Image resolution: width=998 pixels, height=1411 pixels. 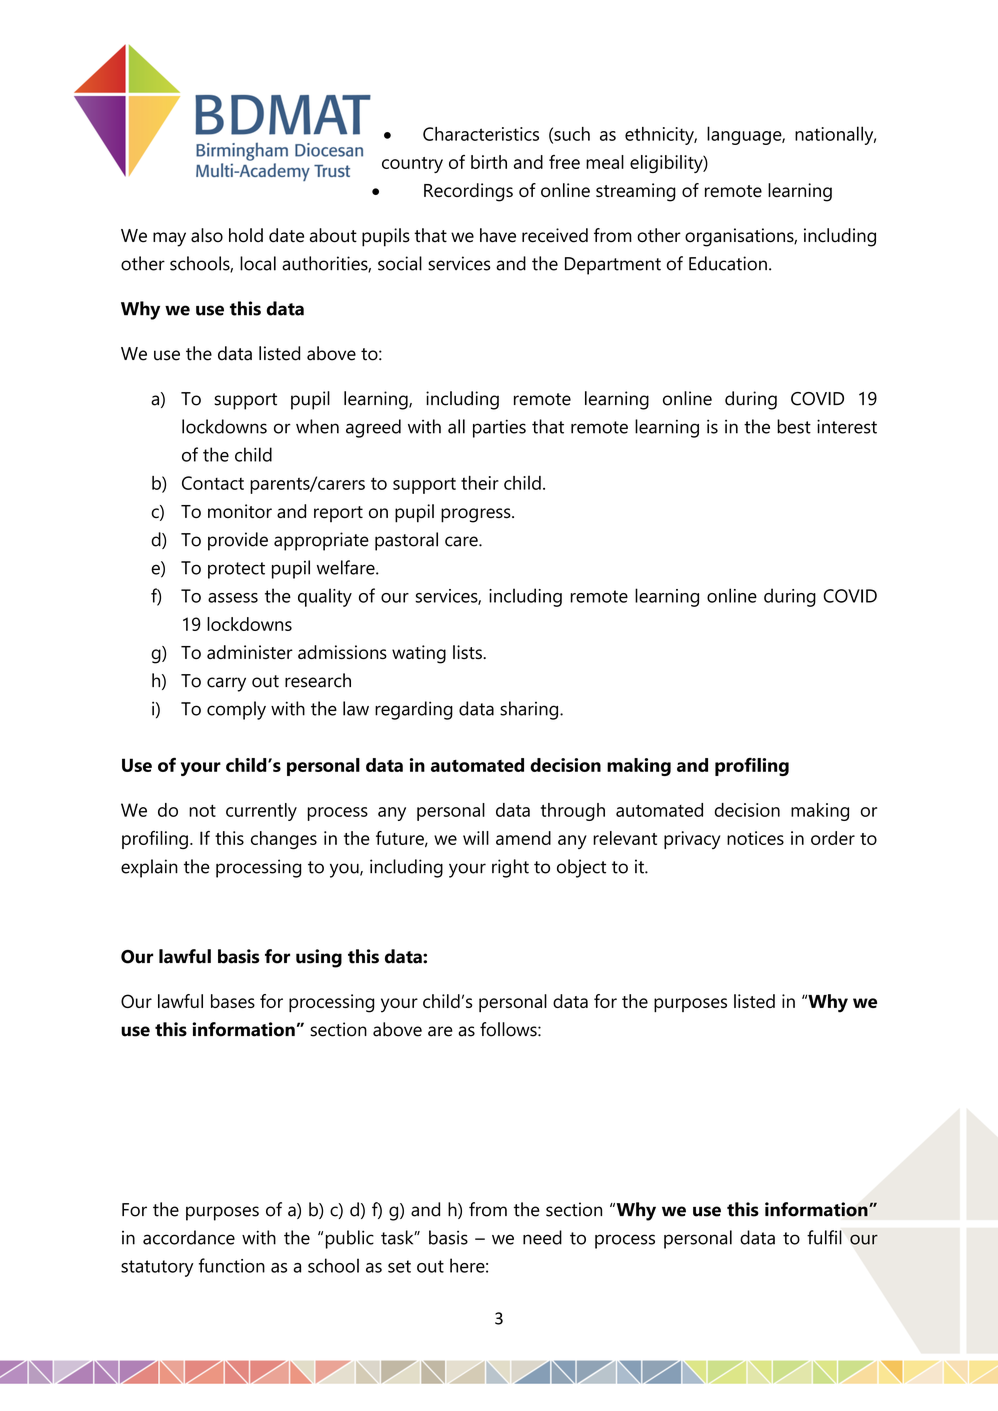 What do you see at coordinates (530, 710) in the document?
I see `sharing` at bounding box center [530, 710].
